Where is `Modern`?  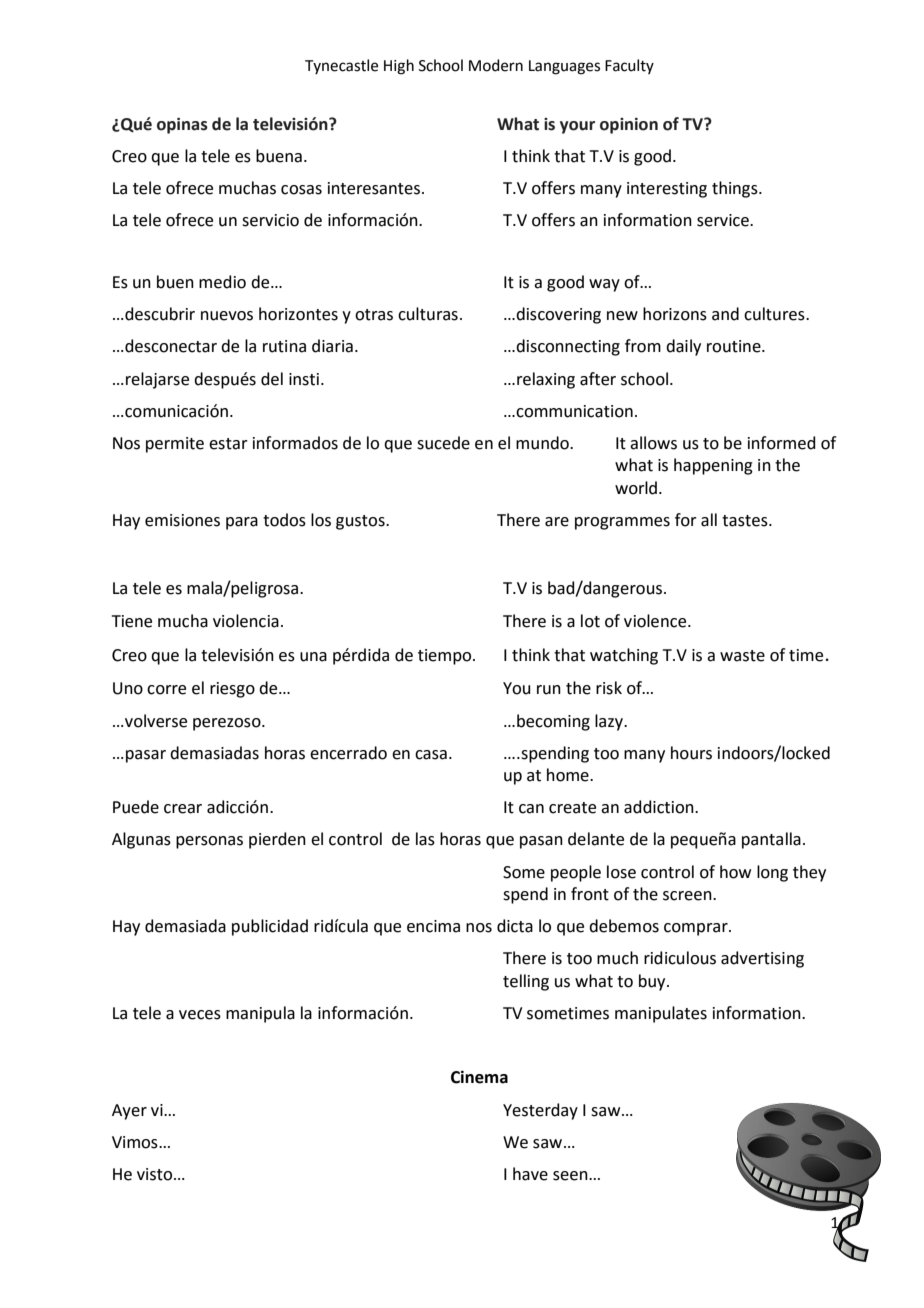 Modern is located at coordinates (496, 65).
